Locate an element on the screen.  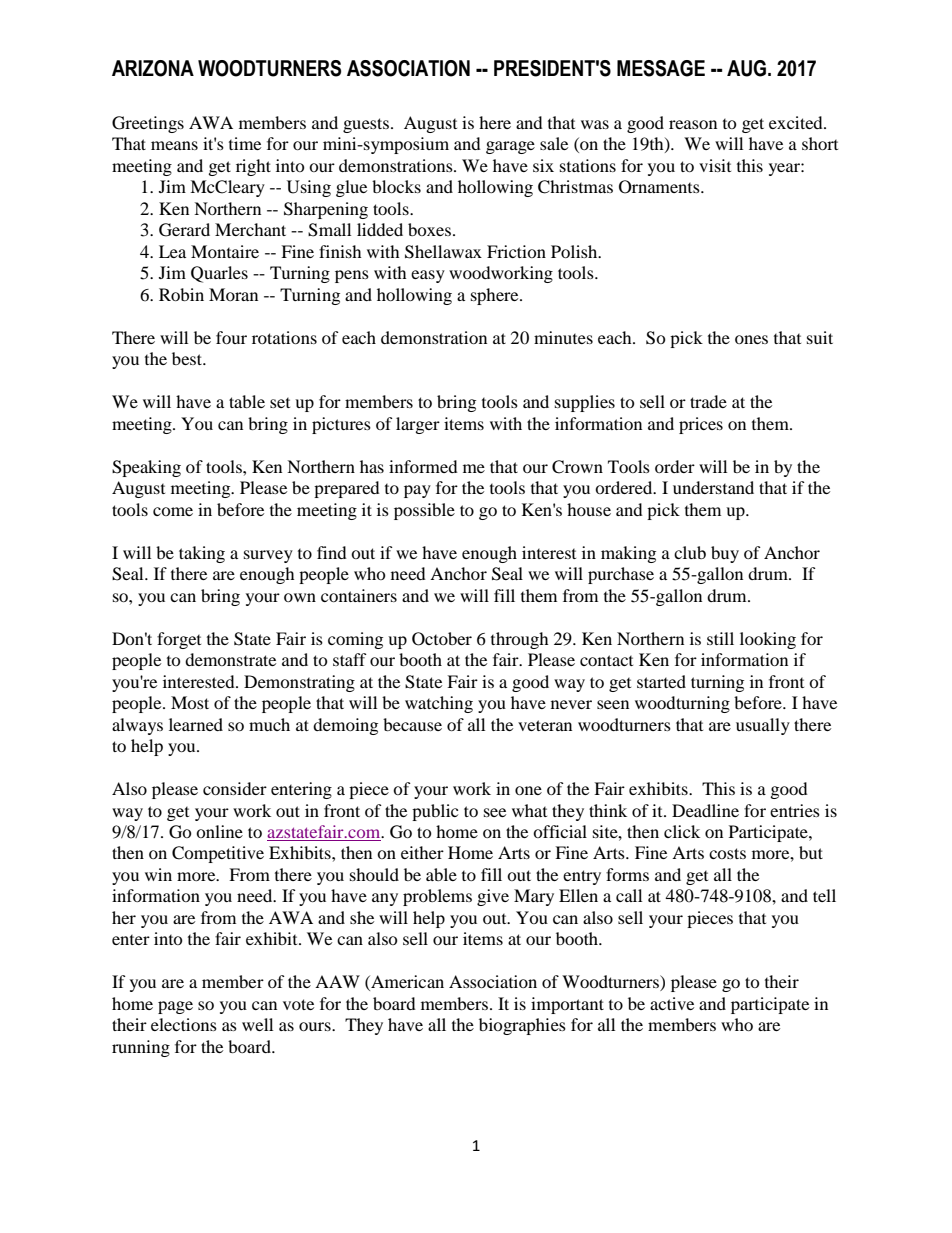
reason is located at coordinates (693, 124).
